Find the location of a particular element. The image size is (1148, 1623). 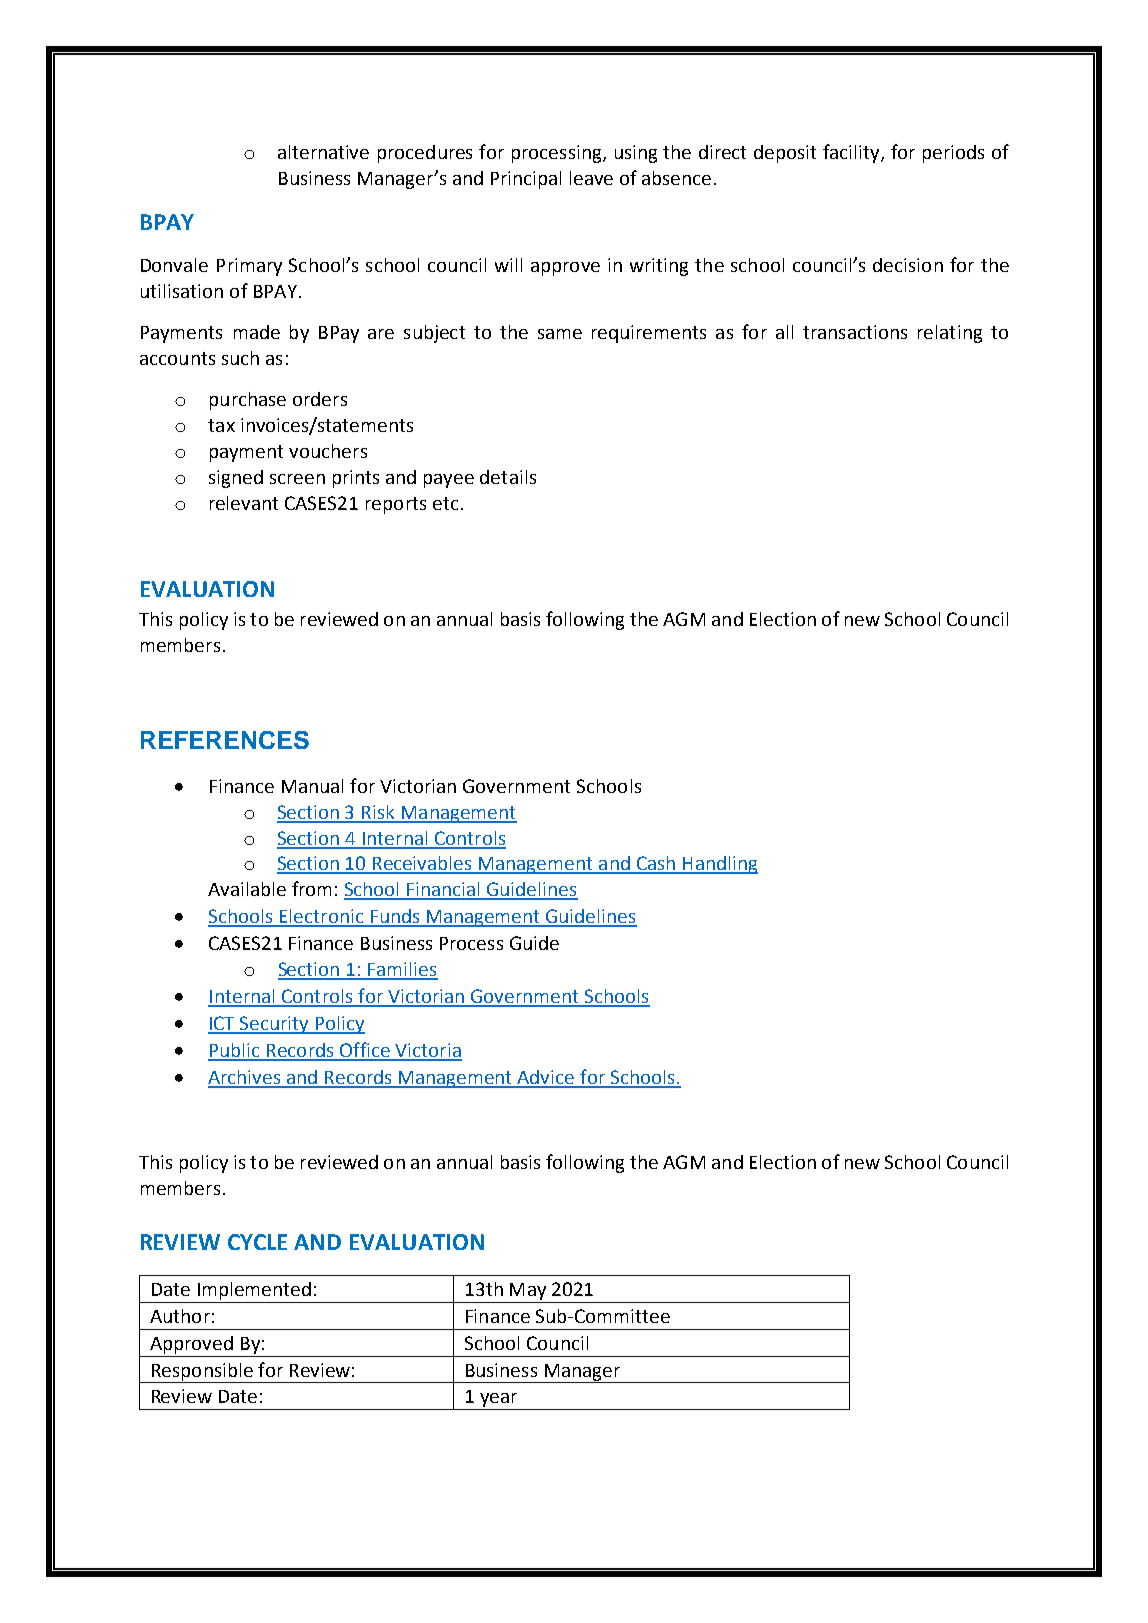

relevant is located at coordinates (244, 503).
